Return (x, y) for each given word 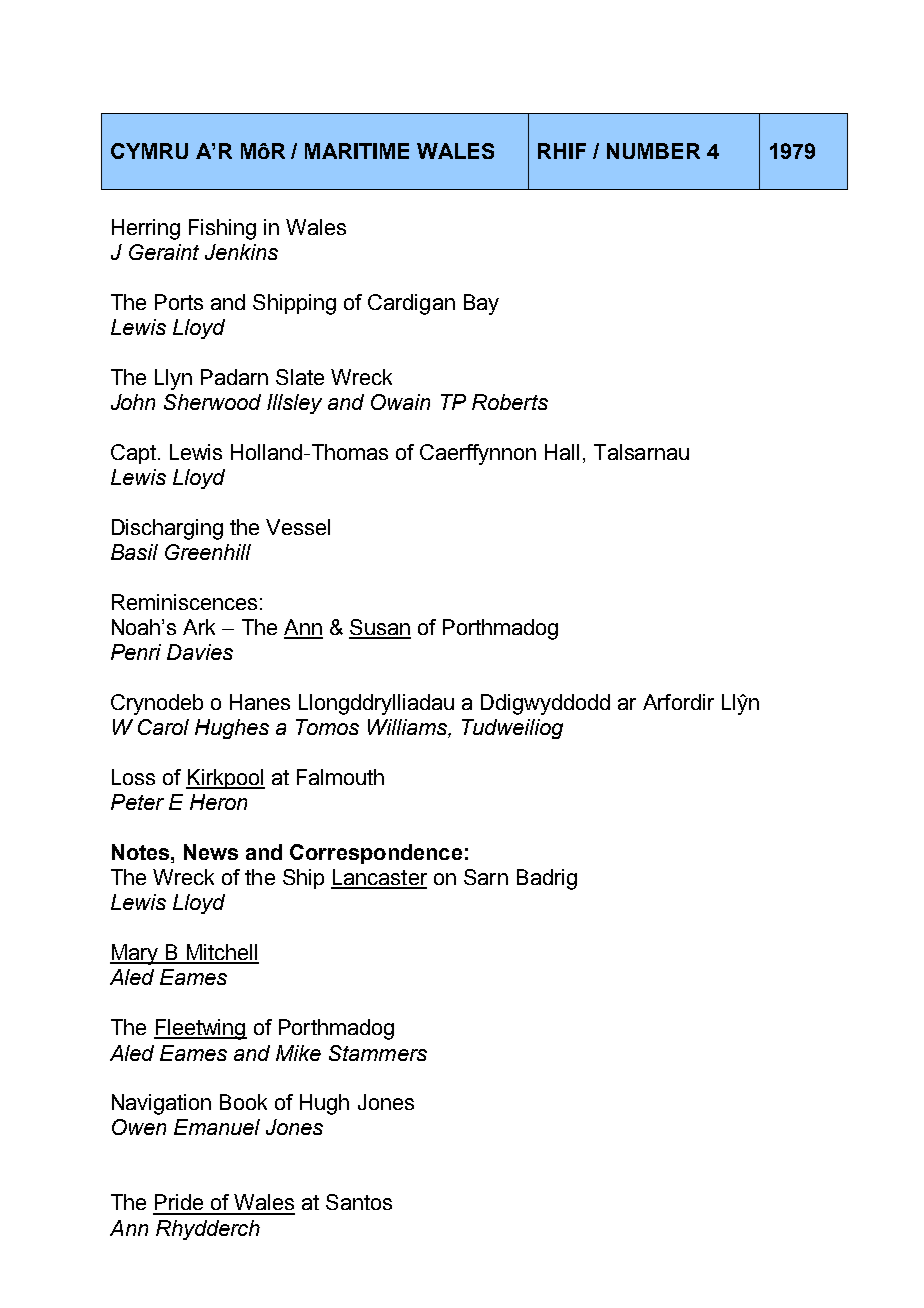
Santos (359, 1202)
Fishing (222, 229)
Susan (380, 628)
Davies (200, 652)
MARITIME (357, 151)
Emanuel (217, 1127)
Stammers (378, 1053)
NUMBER (653, 151)
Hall (562, 452)
